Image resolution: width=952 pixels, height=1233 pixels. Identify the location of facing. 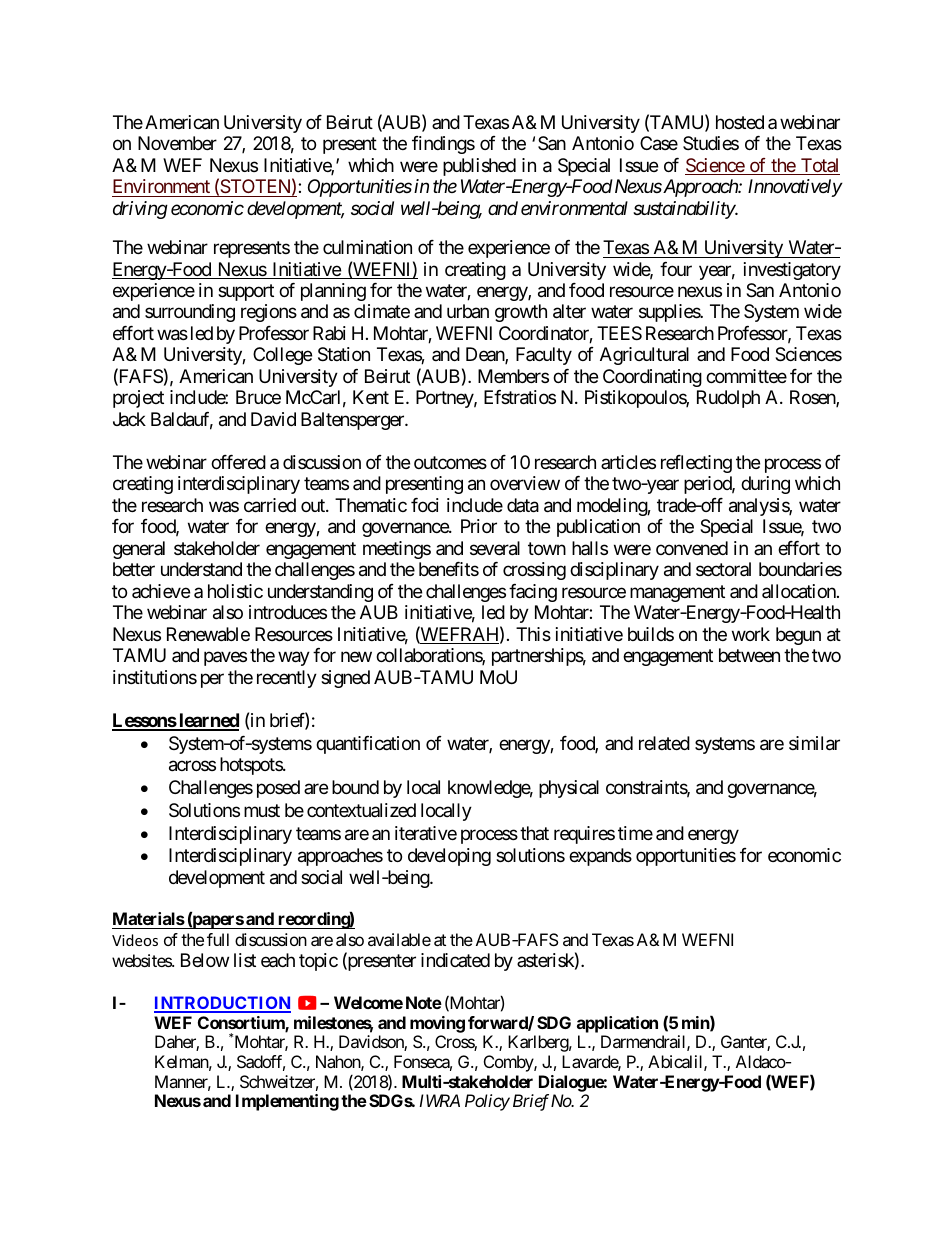
(533, 593).
